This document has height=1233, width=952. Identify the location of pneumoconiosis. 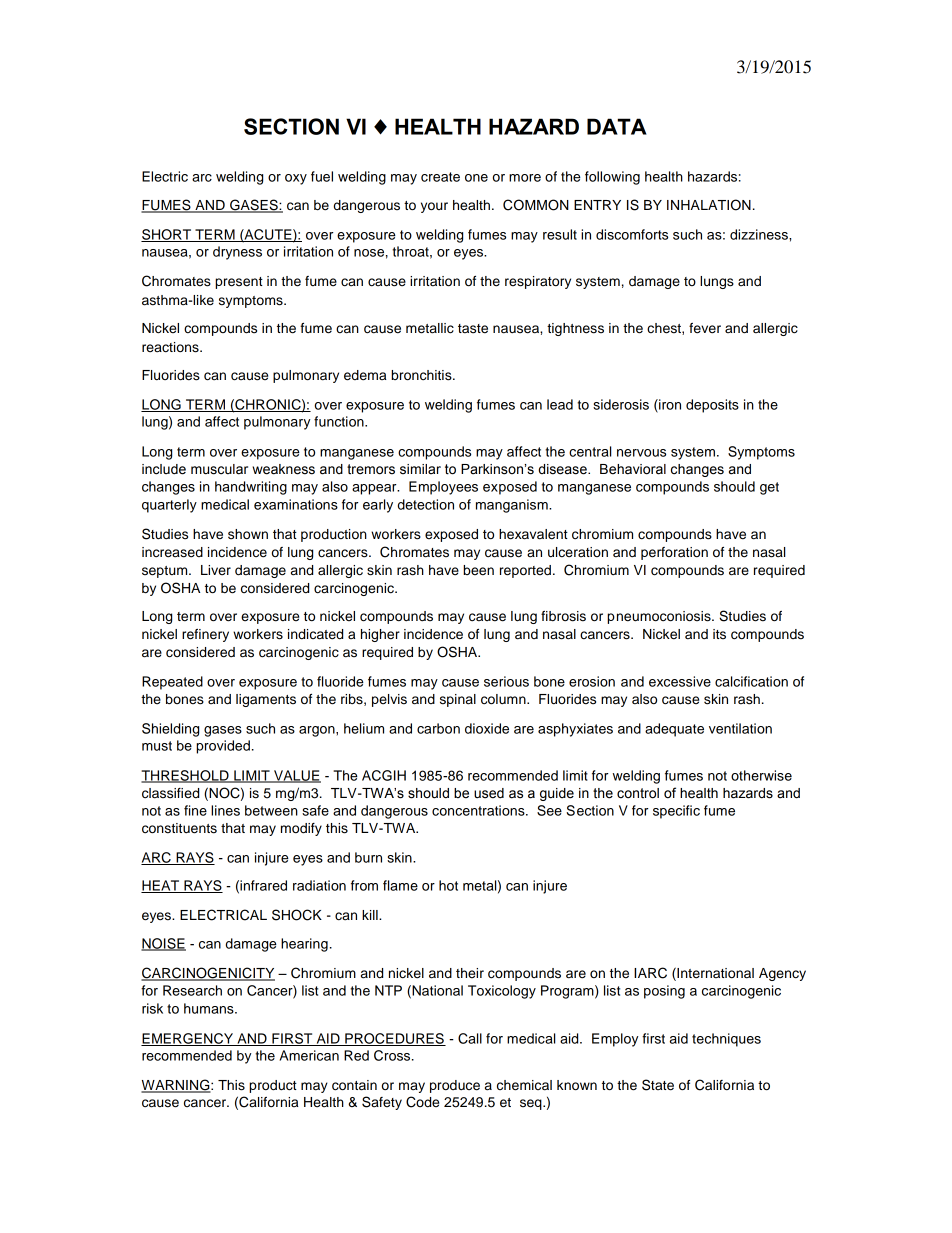
(660, 617).
